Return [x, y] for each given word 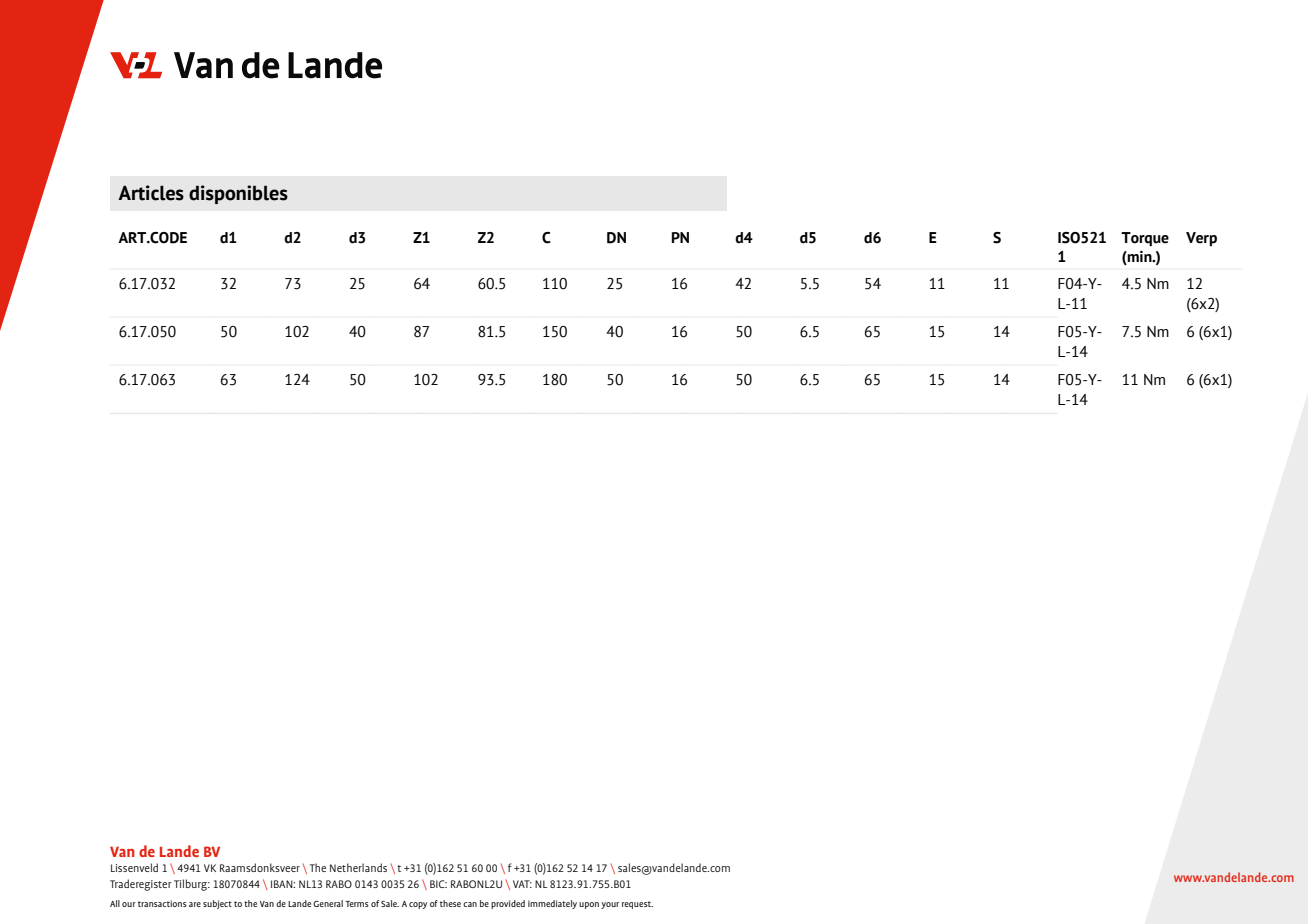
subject [217, 904]
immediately [552, 904]
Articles [151, 193]
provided [508, 904]
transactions [162, 903]
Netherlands [358, 867]
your [610, 905]
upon [589, 905]
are [195, 904]
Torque [1145, 239]
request [637, 905]
